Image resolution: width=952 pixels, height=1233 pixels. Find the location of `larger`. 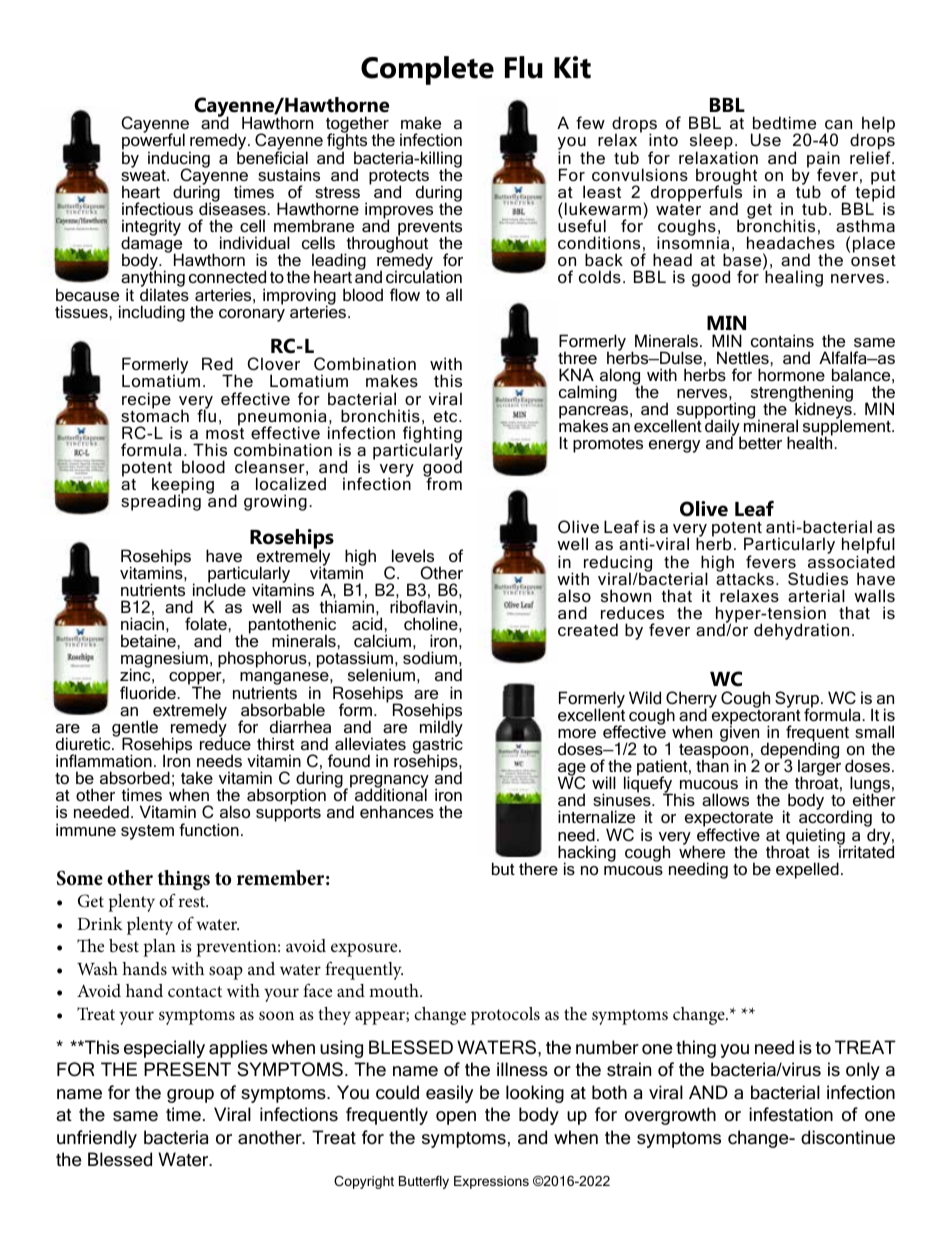

larger is located at coordinates (818, 768).
